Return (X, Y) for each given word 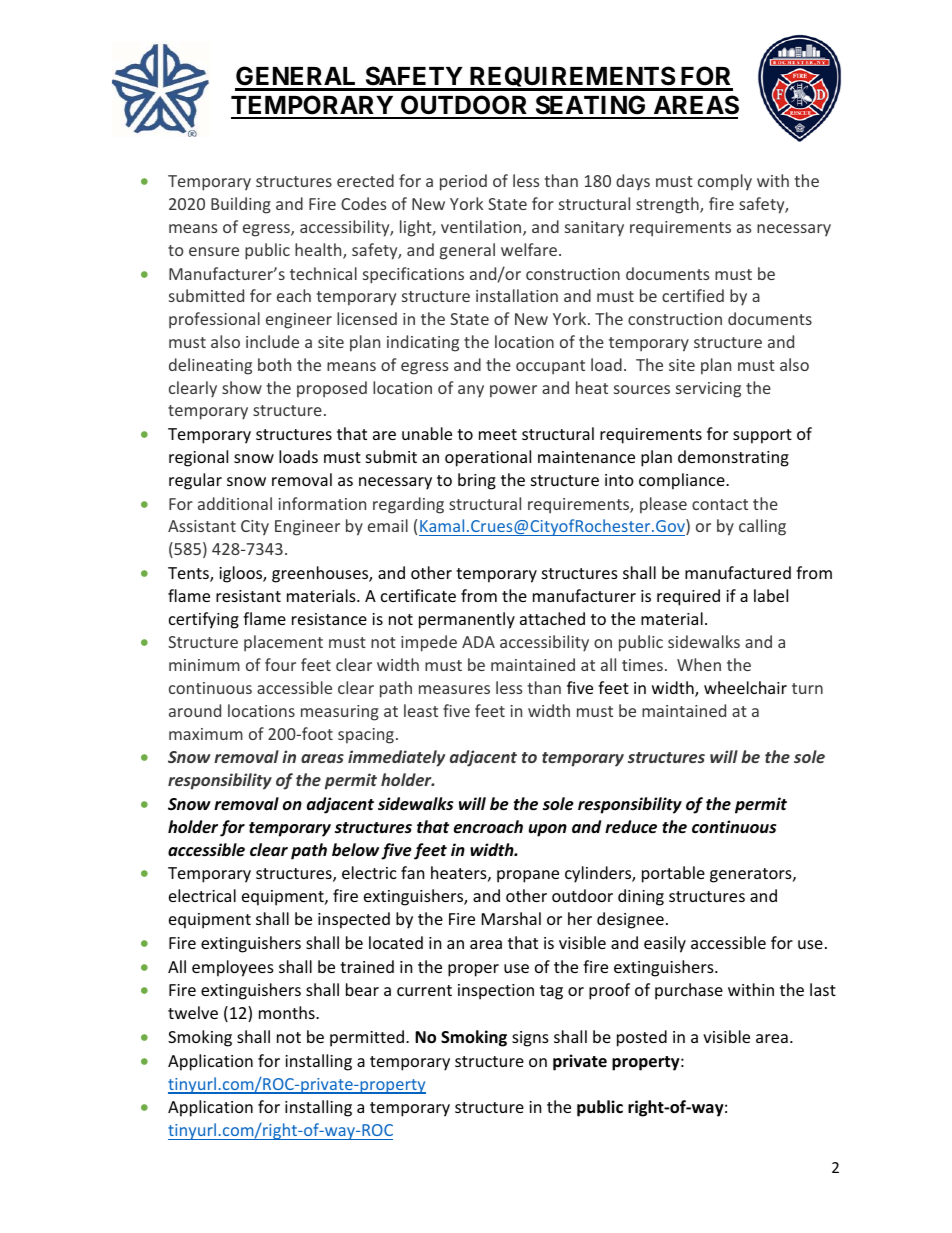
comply (725, 182)
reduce (631, 827)
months (288, 1012)
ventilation (482, 228)
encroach (488, 827)
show (242, 387)
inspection (496, 992)
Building (241, 205)
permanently (467, 620)
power (513, 391)
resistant (248, 596)
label (771, 595)
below (355, 850)
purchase (689, 991)
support (762, 436)
